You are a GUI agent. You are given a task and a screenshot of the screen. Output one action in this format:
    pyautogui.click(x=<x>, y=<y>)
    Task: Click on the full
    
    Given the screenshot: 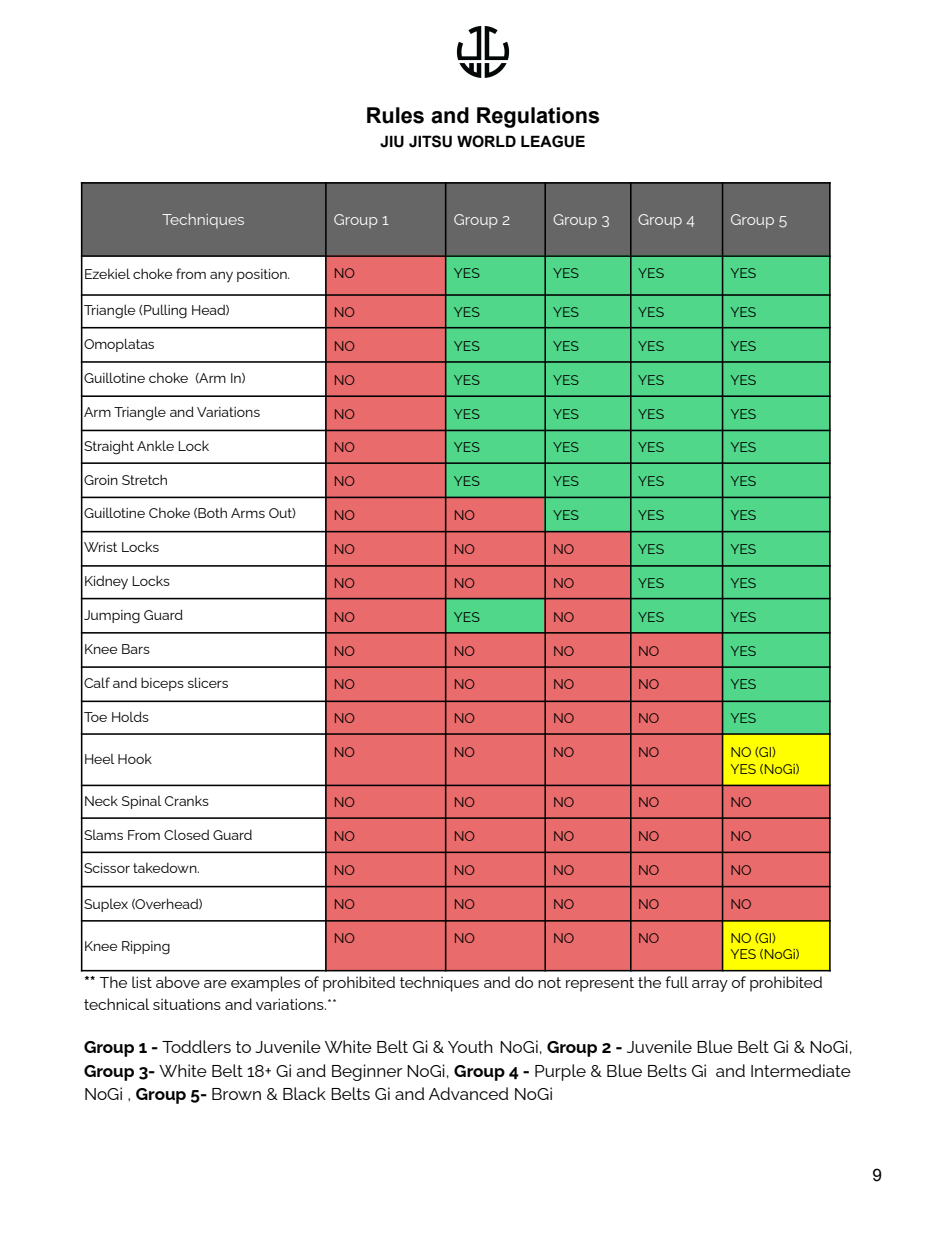 What is the action you would take?
    pyautogui.click(x=677, y=982)
